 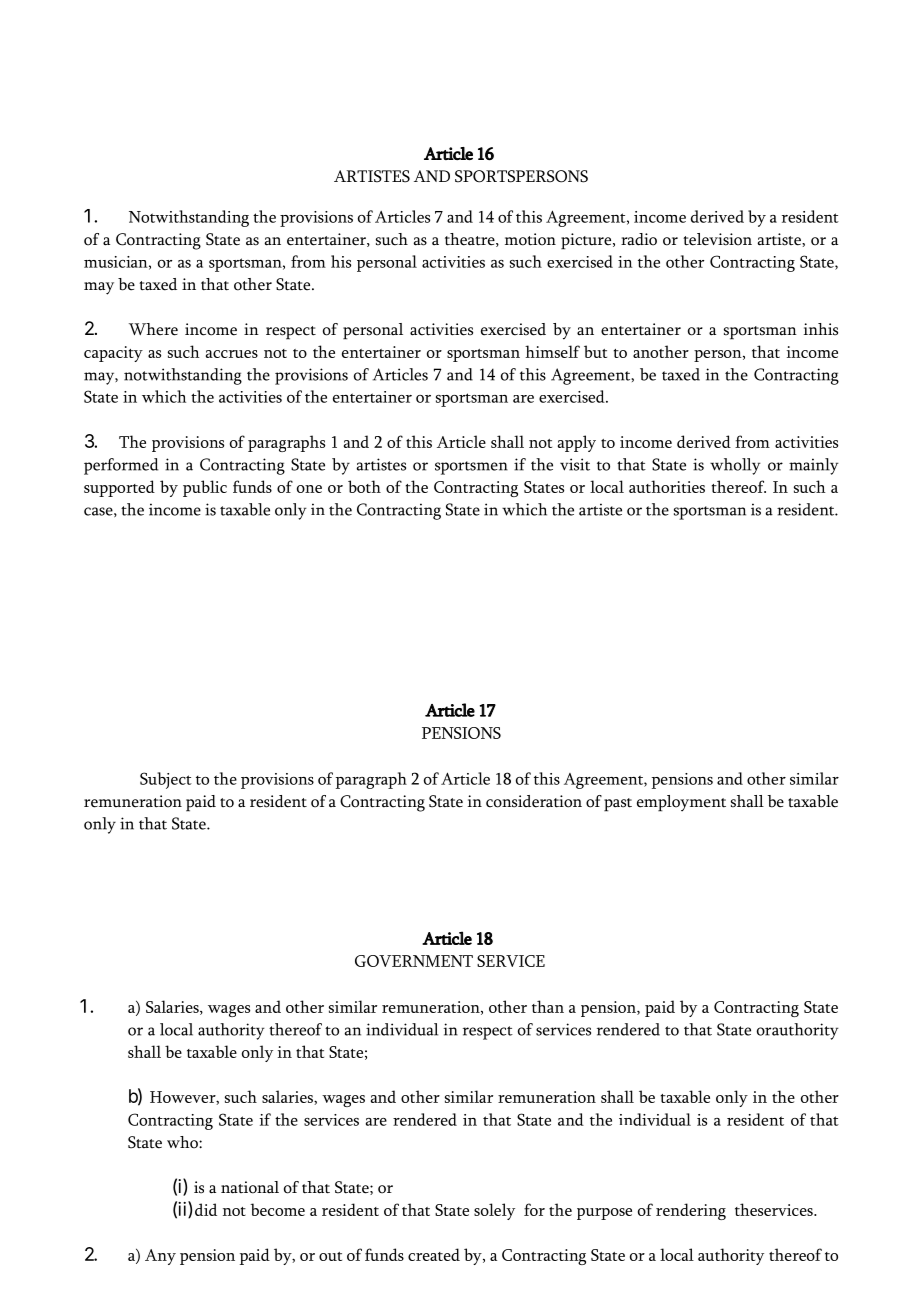 I want to click on sportsmen, so click(x=471, y=468).
